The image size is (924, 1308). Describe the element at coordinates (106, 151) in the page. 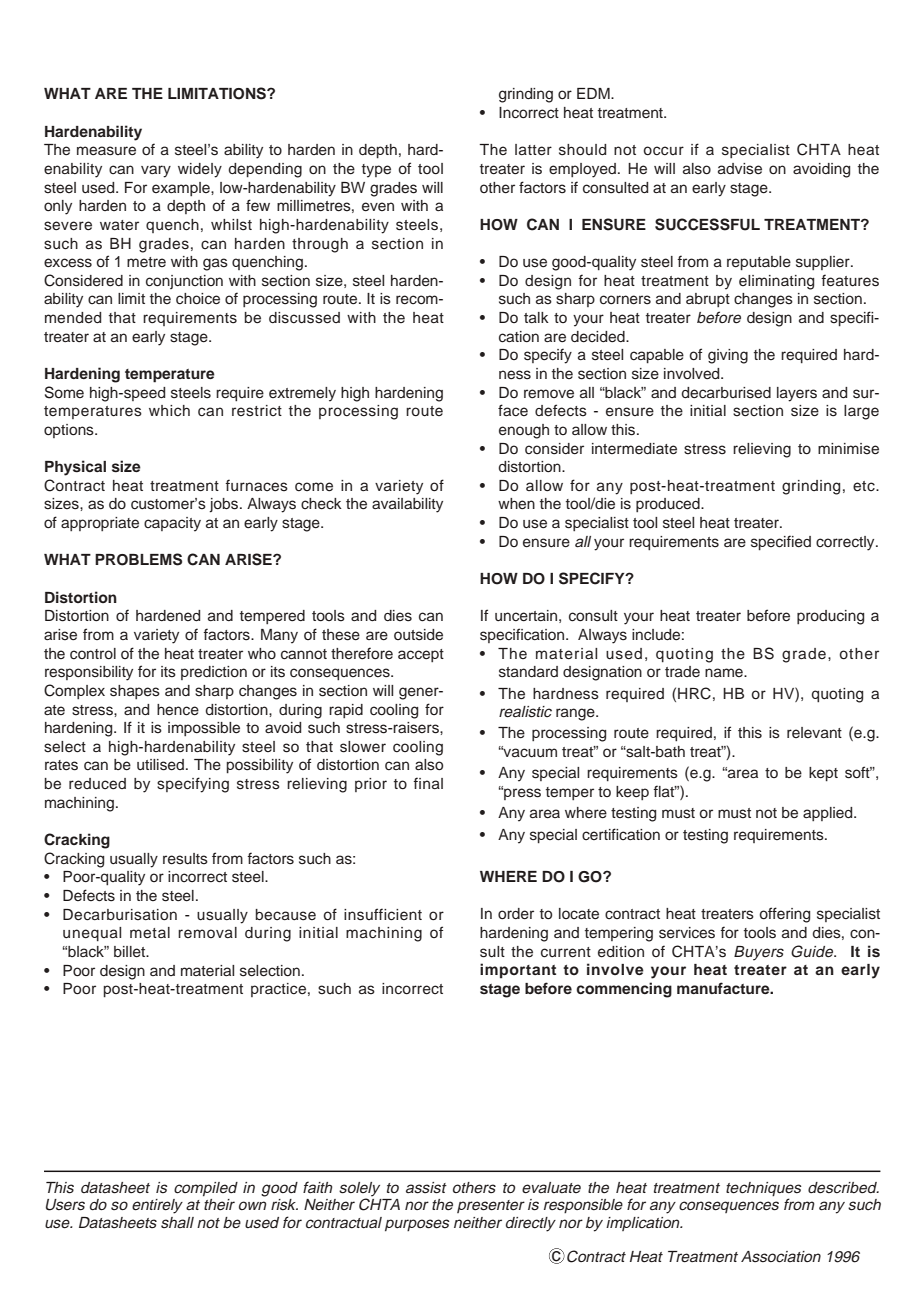

I see `measure` at that location.
